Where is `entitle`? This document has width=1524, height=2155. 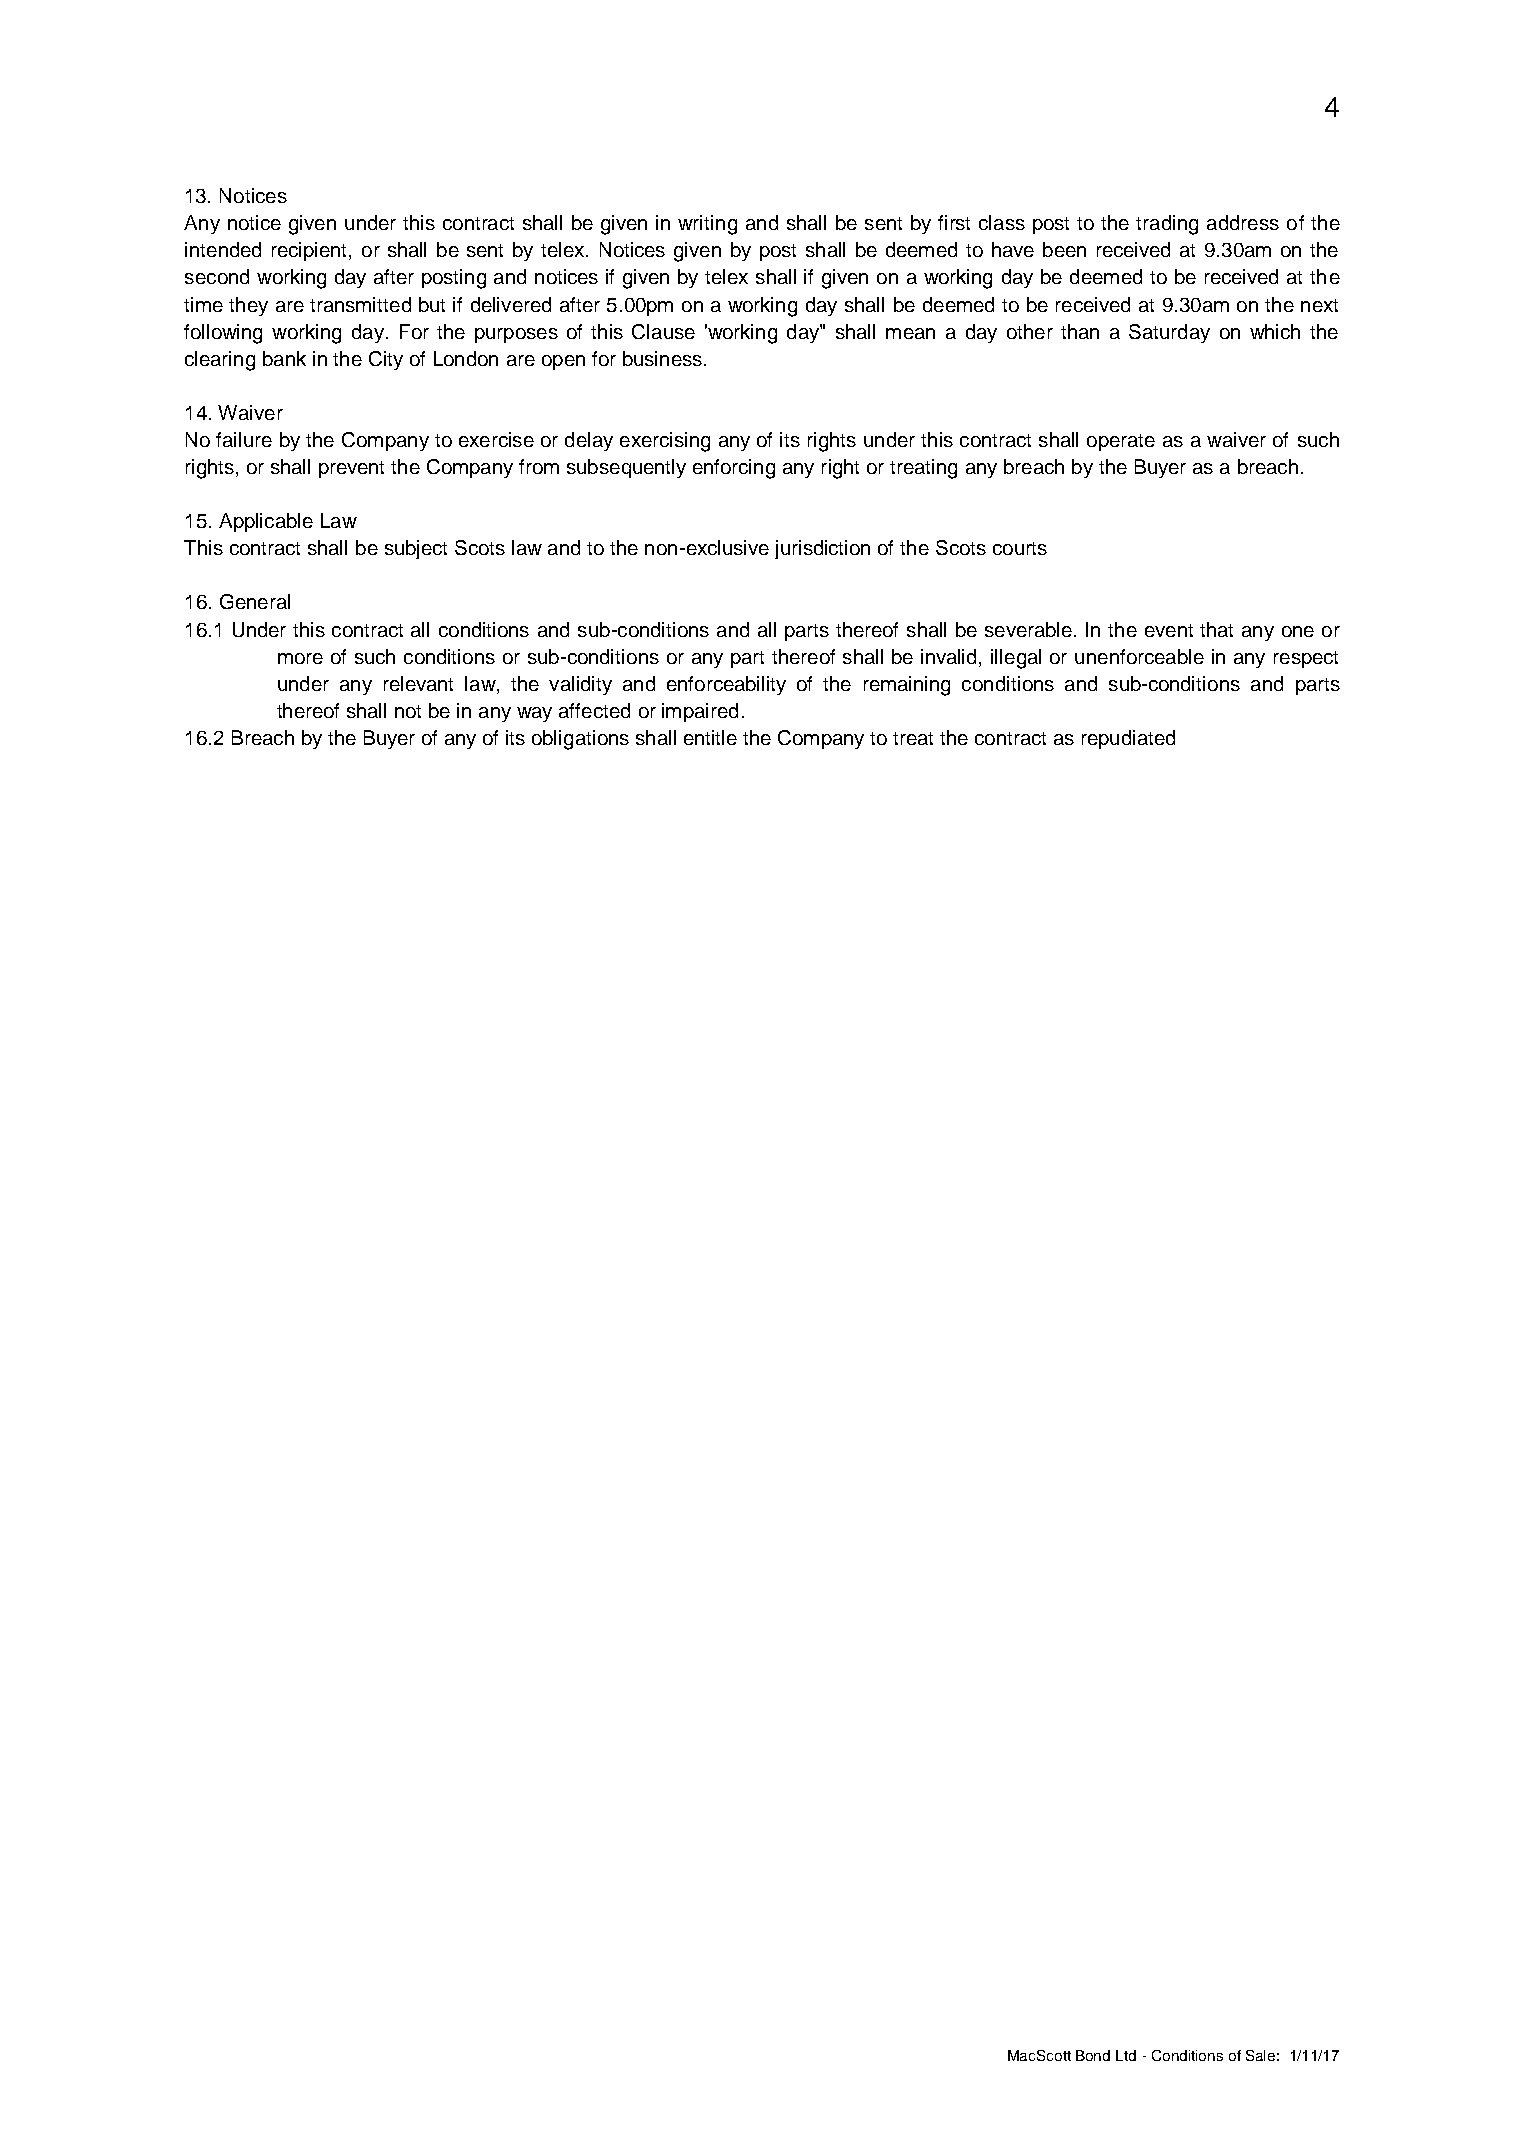
entitle is located at coordinates (710, 737).
